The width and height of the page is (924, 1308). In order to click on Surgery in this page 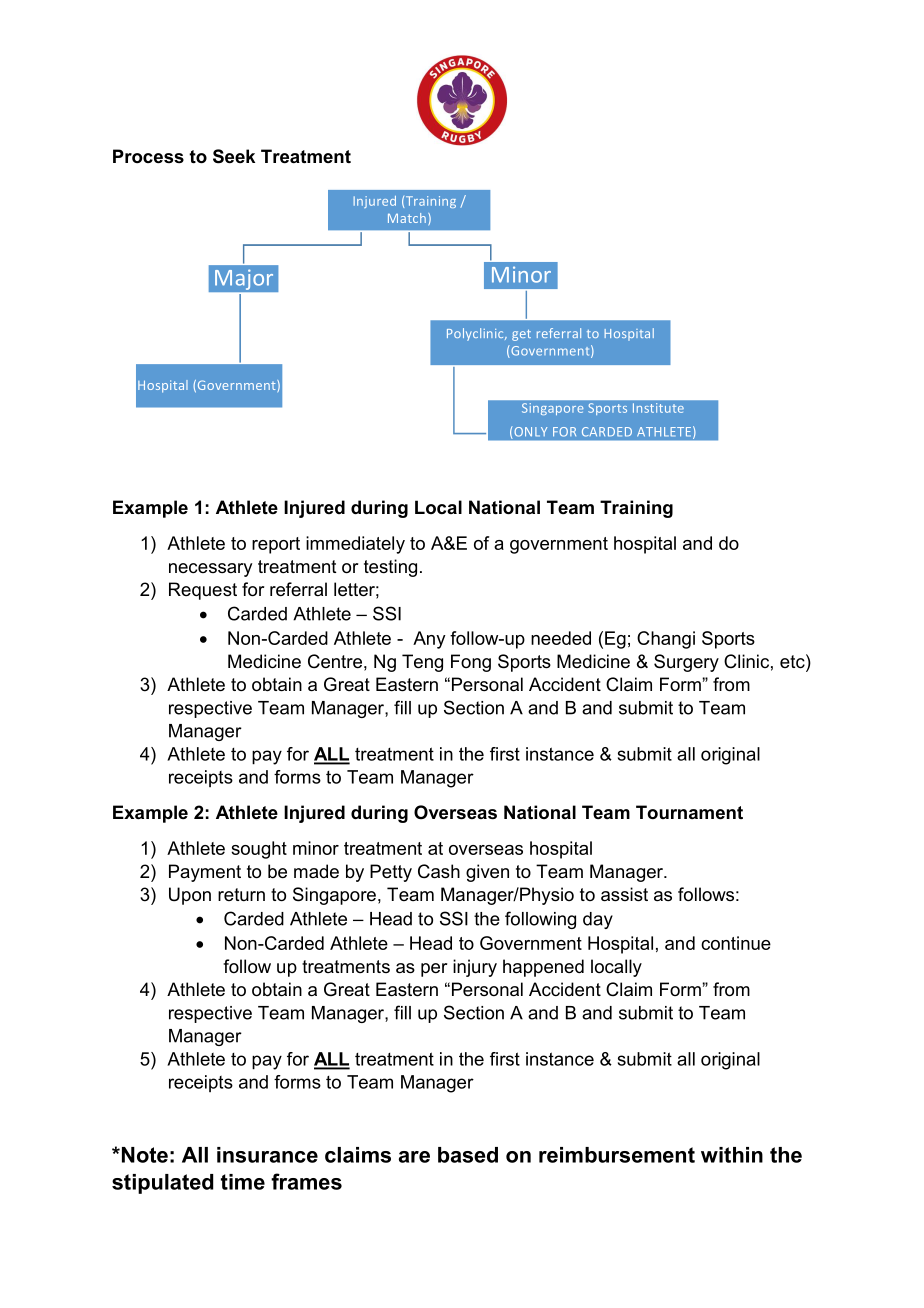, I will do `click(686, 663)`.
